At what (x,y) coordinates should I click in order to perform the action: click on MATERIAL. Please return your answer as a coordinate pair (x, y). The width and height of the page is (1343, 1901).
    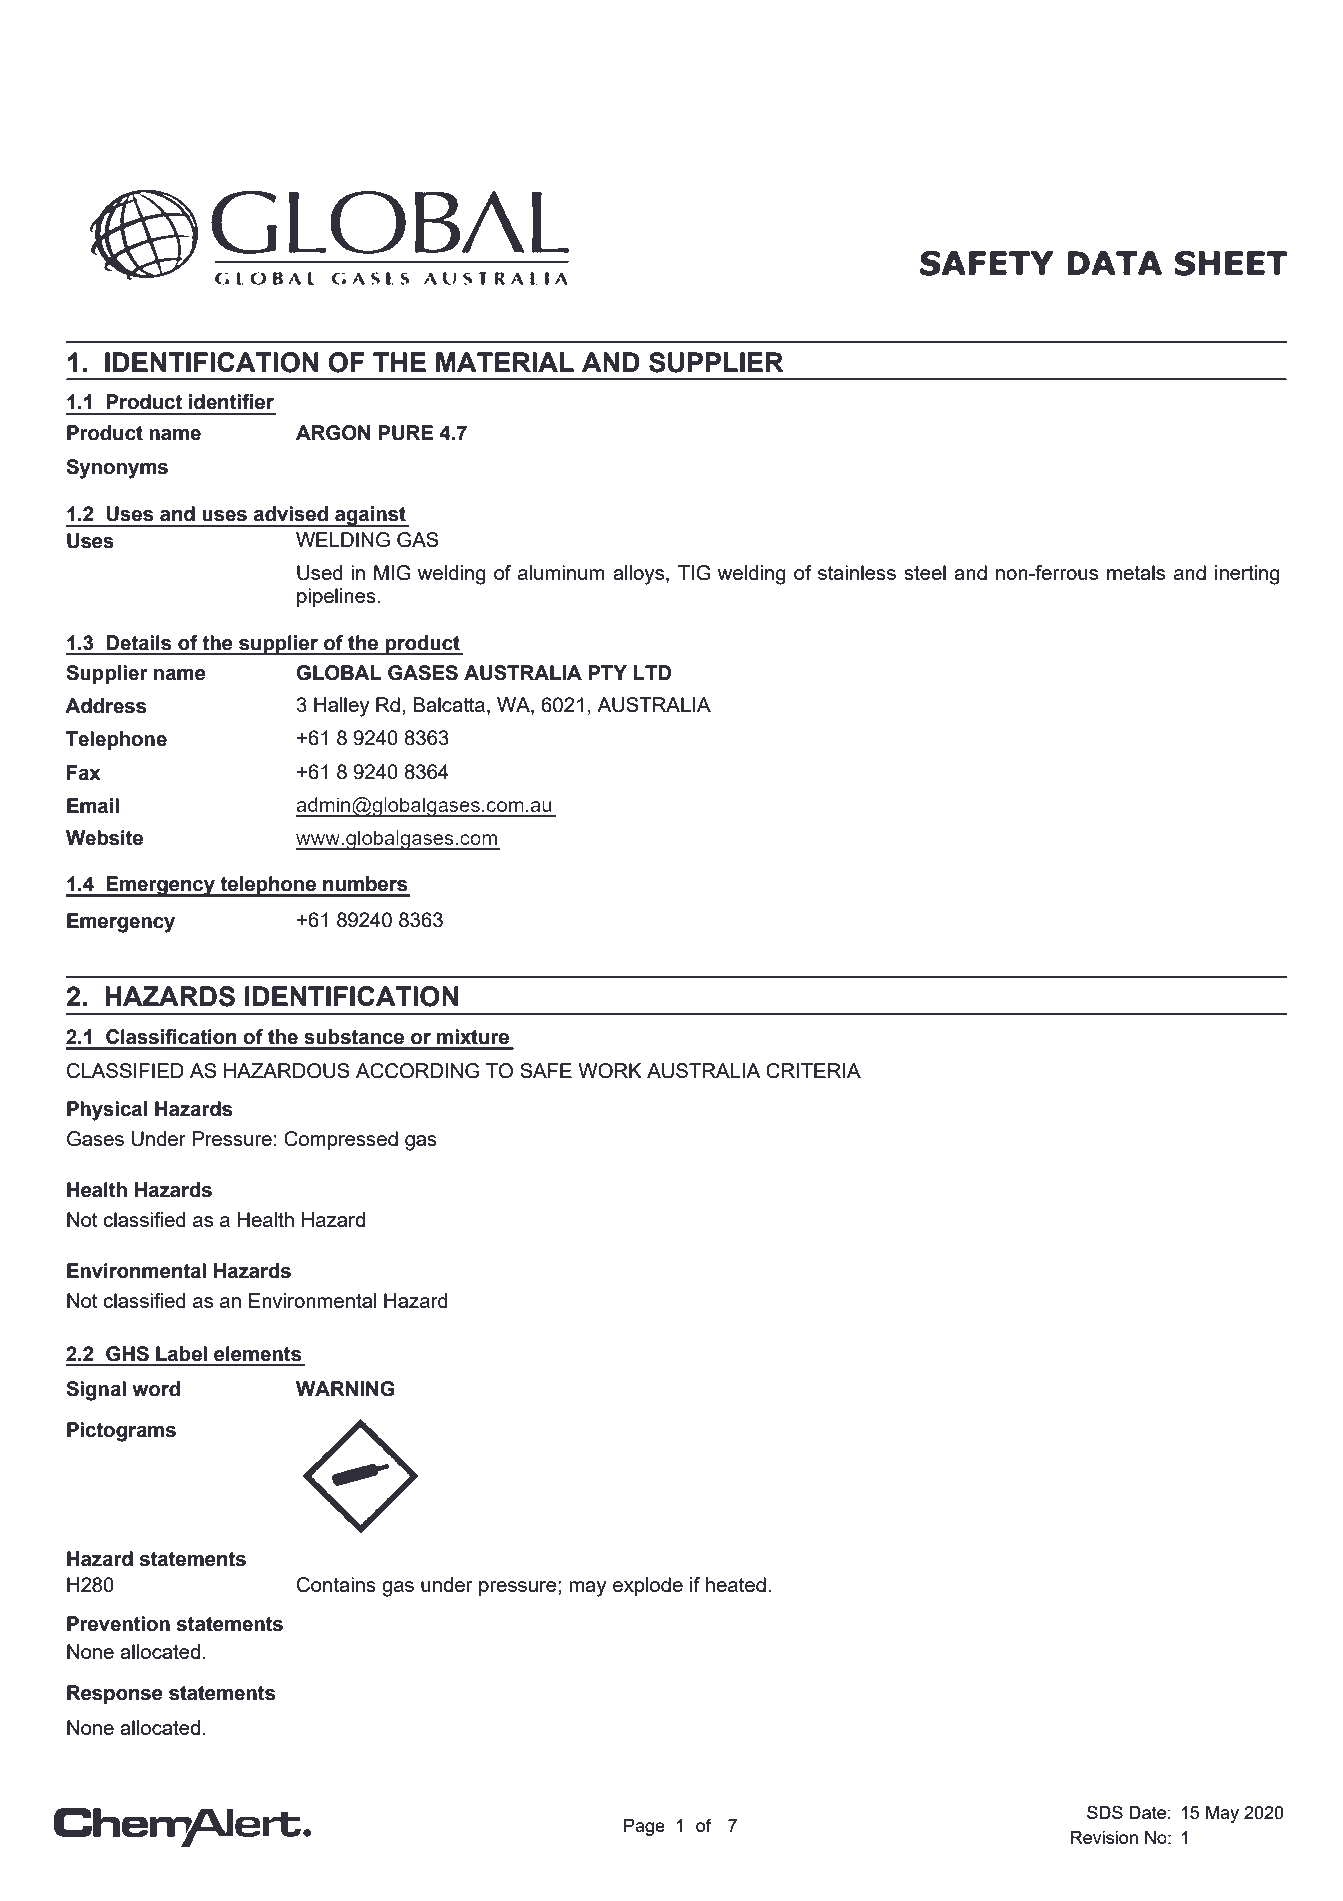
    Looking at the image, I should click on (505, 362).
